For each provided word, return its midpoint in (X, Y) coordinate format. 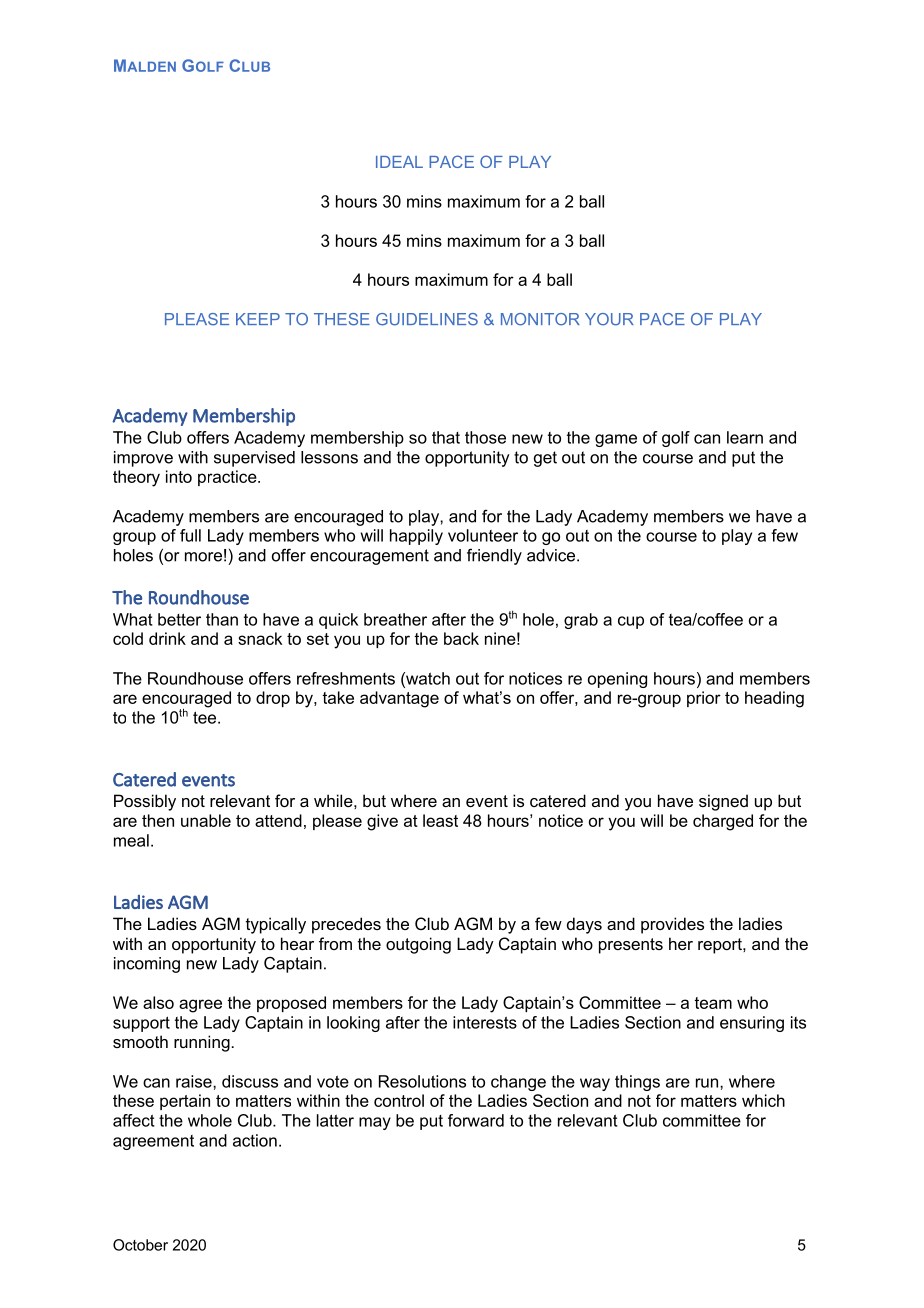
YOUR (609, 319)
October (140, 1245)
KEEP (258, 319)
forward (476, 1120)
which (763, 1100)
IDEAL (399, 162)
